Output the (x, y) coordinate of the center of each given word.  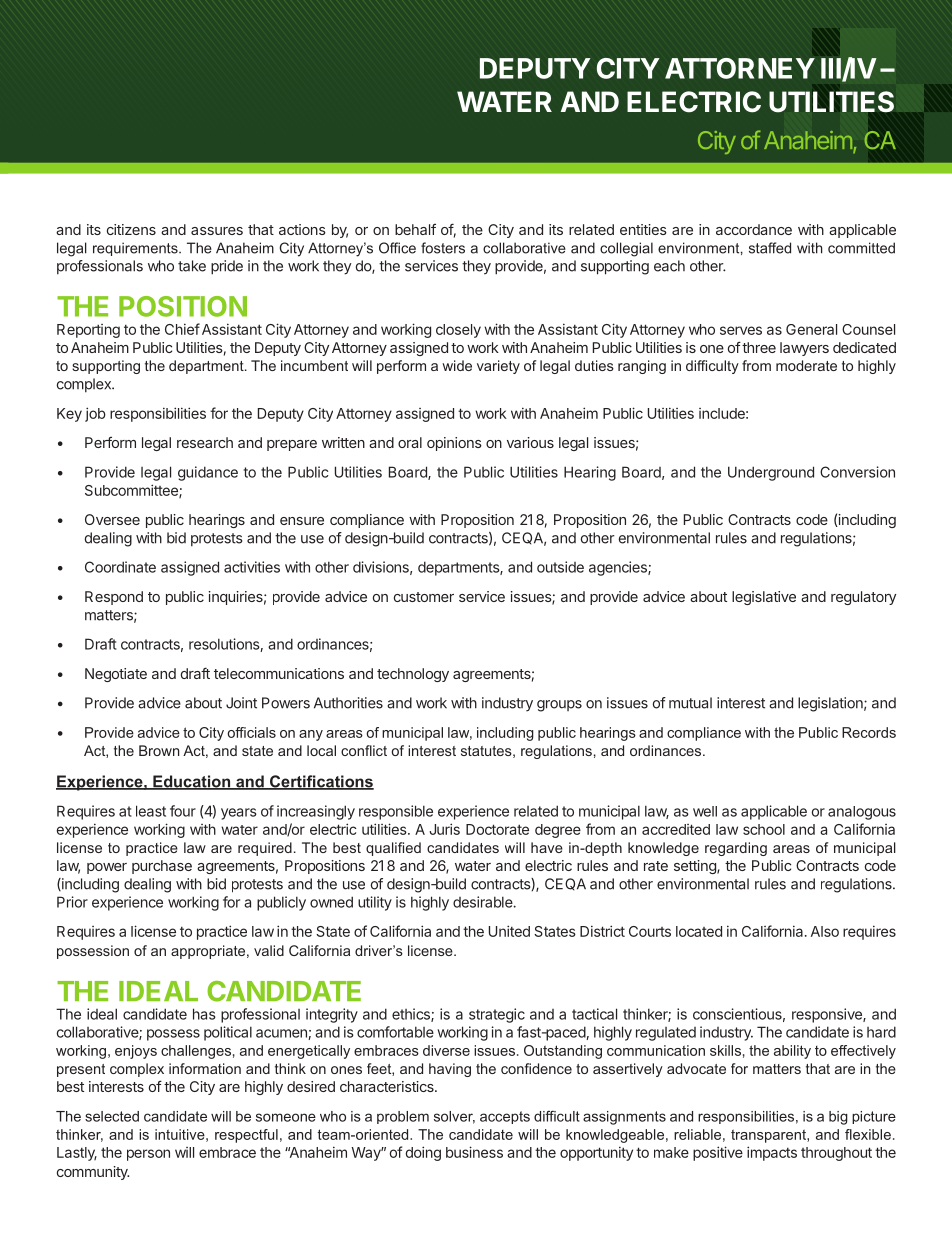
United (509, 931)
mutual (690, 703)
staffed (770, 248)
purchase (162, 867)
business (474, 1152)
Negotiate (116, 675)
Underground (771, 473)
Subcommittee (132, 491)
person (148, 1155)
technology (413, 675)
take (192, 266)
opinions (454, 444)
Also (825, 931)
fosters (443, 248)
